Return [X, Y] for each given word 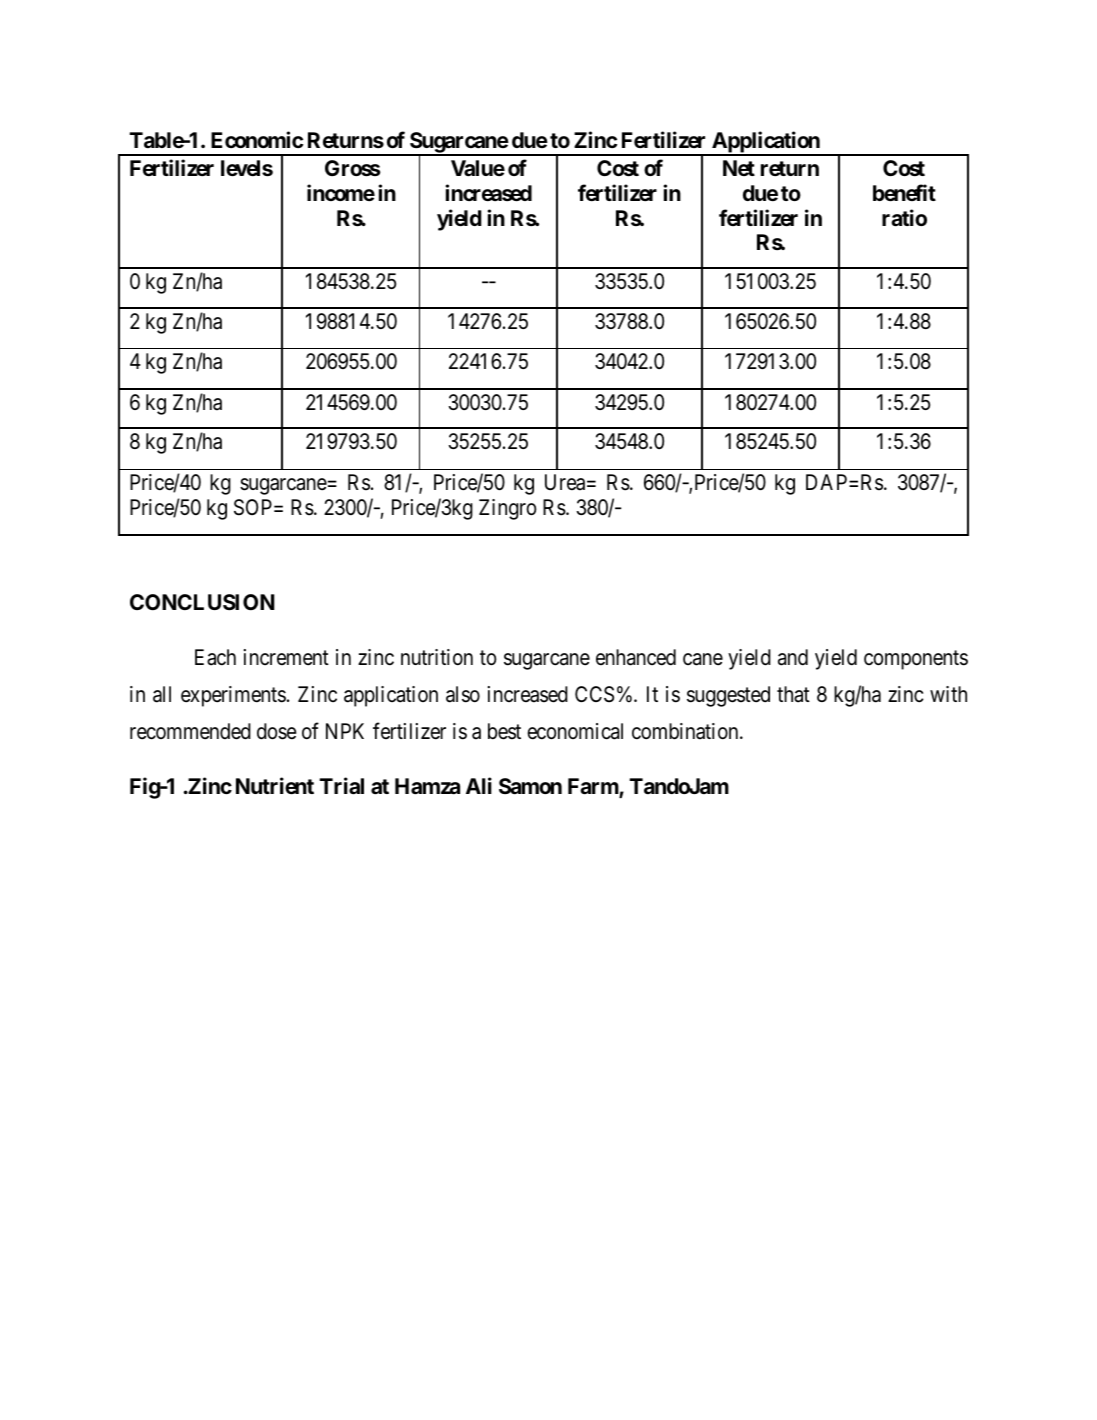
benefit [904, 193]
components [916, 660]
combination [686, 731]
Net [739, 168]
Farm [594, 788]
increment [286, 657]
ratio [904, 218]
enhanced [636, 657]
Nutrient [275, 786]
